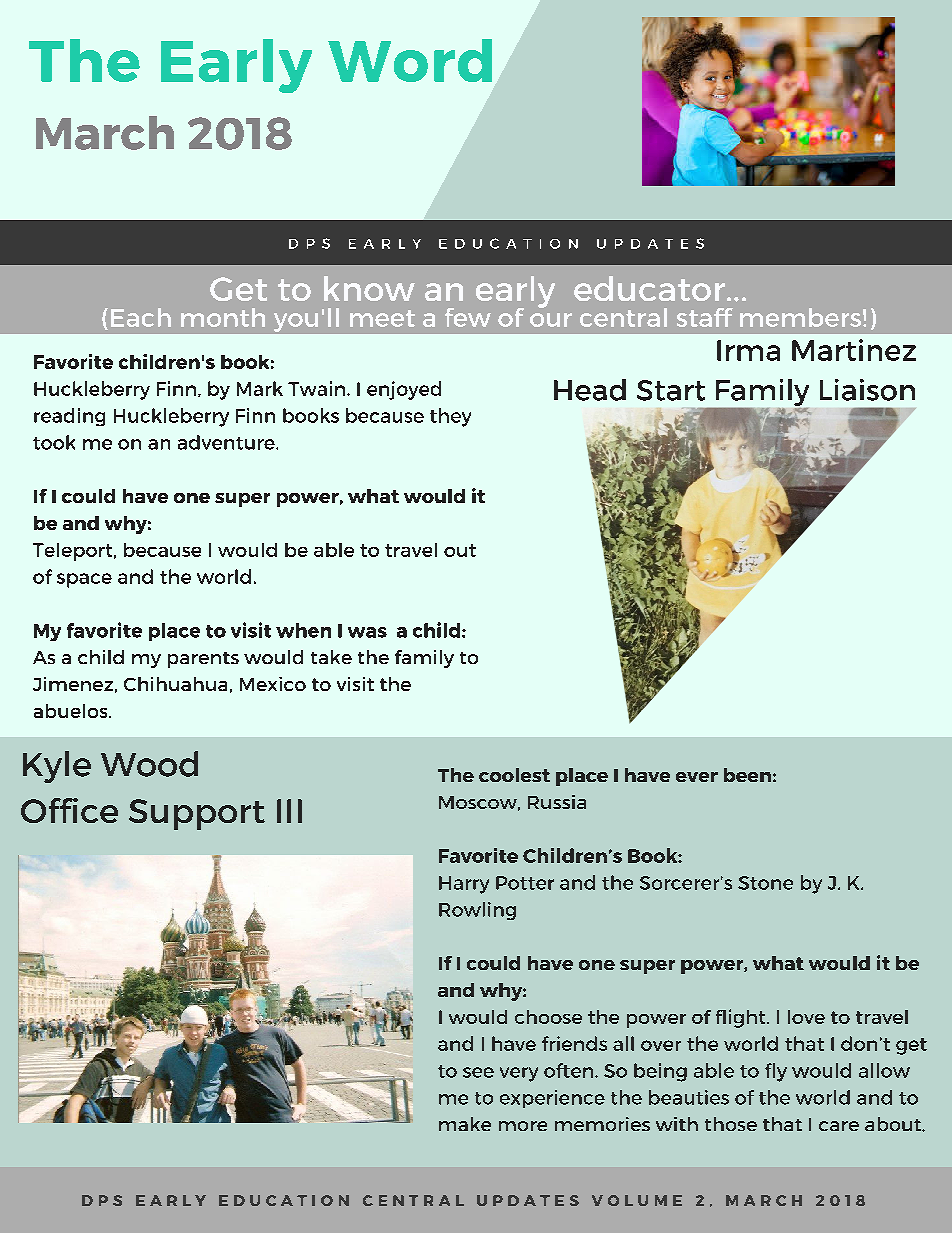  I want to click on been, so click(747, 775).
